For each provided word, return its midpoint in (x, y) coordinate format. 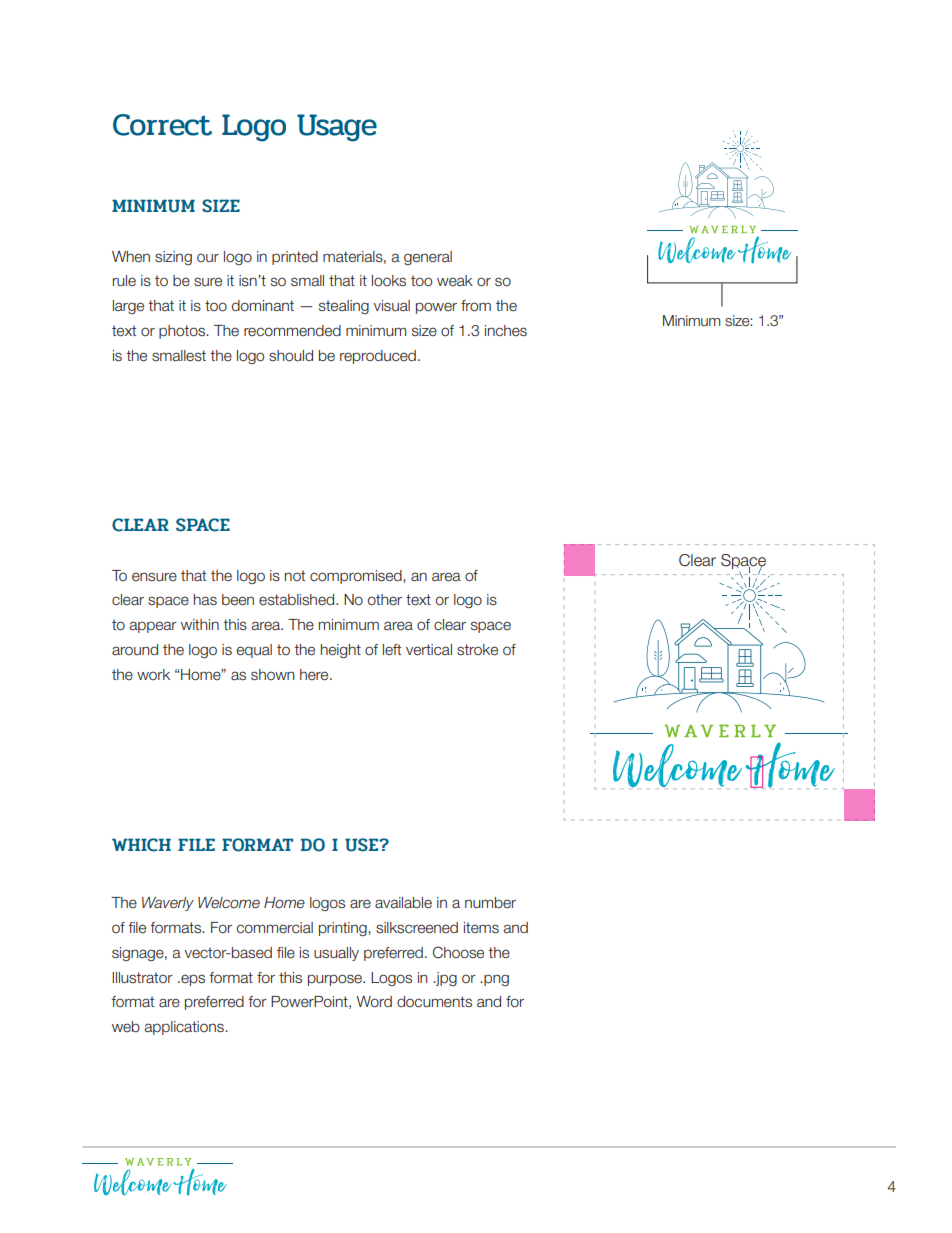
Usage (337, 128)
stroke (477, 650)
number (490, 903)
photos (183, 332)
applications (185, 1028)
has (205, 600)
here (315, 675)
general (428, 258)
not (295, 575)
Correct (162, 125)
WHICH (141, 845)
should (291, 356)
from (476, 306)
